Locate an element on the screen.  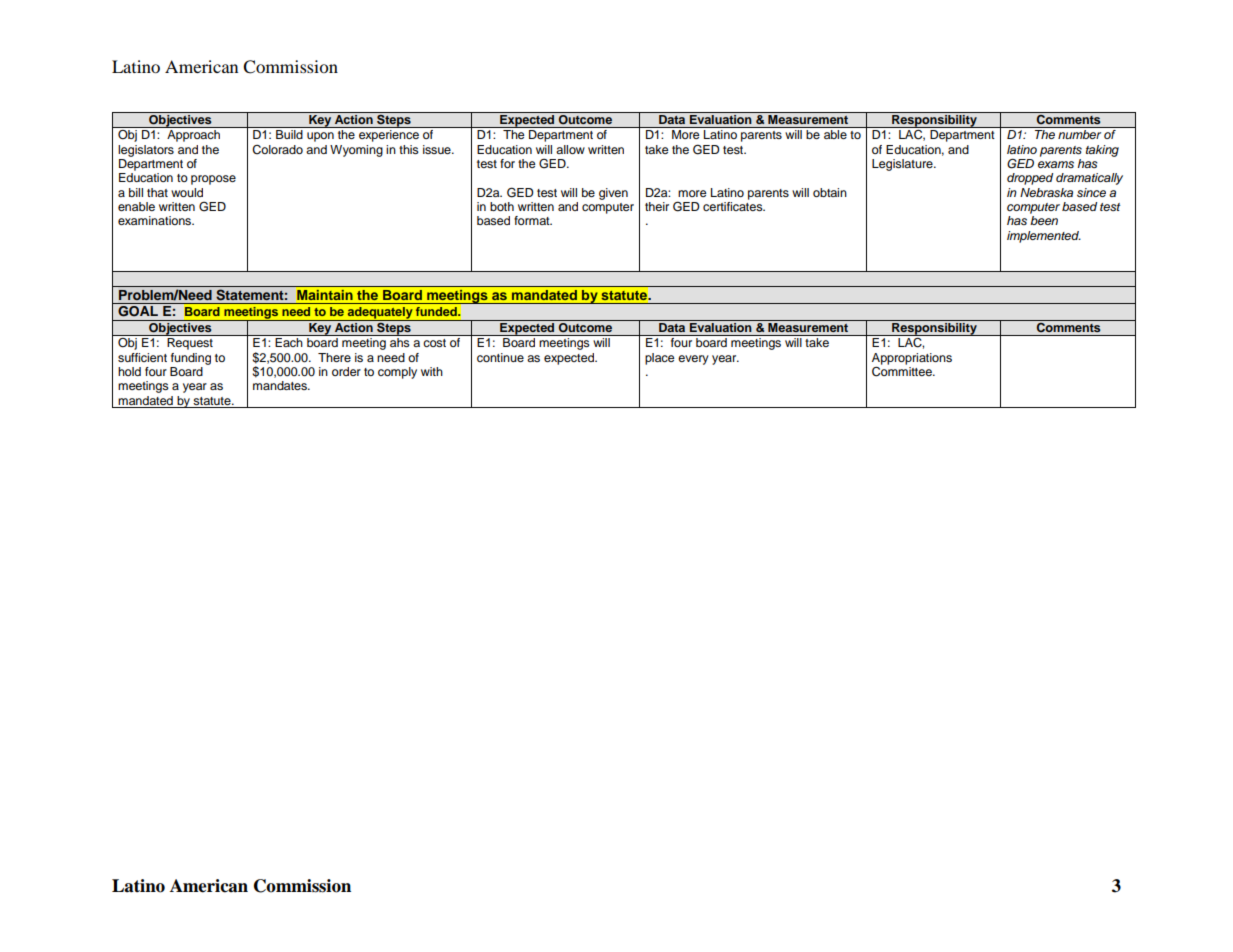
given is located at coordinates (613, 194).
